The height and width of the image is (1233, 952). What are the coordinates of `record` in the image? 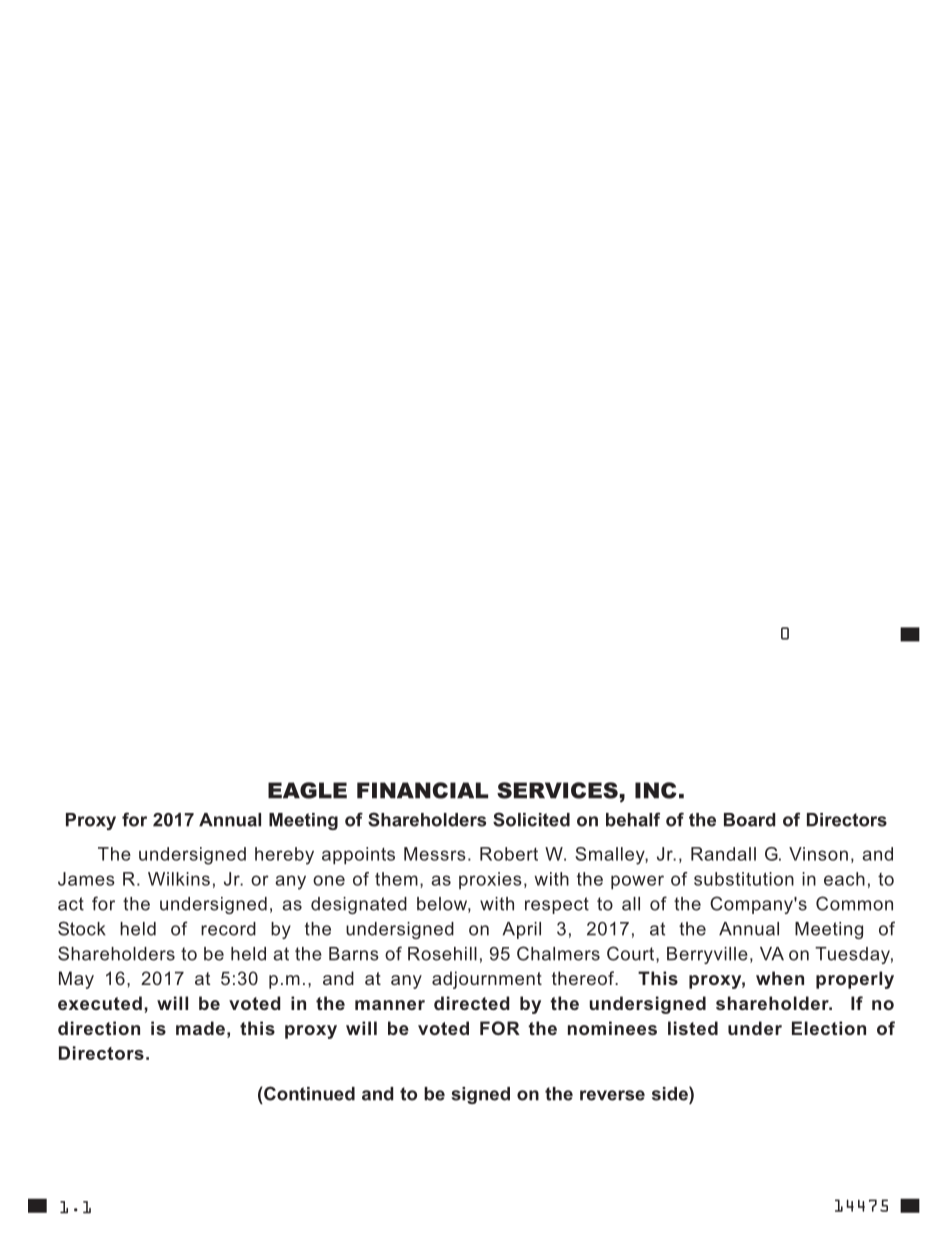 It's located at (228, 929).
